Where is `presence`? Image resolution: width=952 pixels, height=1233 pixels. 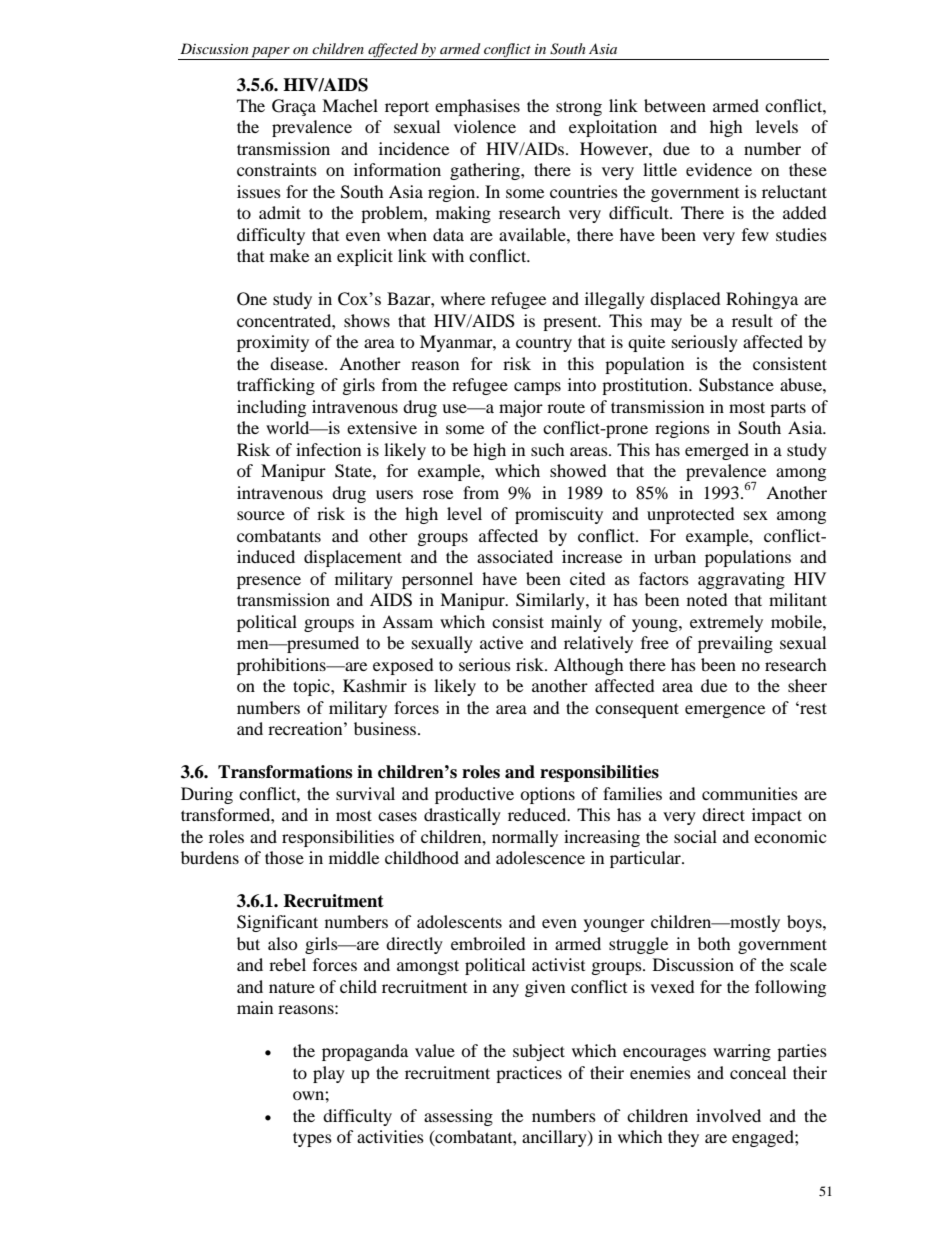
presence is located at coordinates (269, 582).
